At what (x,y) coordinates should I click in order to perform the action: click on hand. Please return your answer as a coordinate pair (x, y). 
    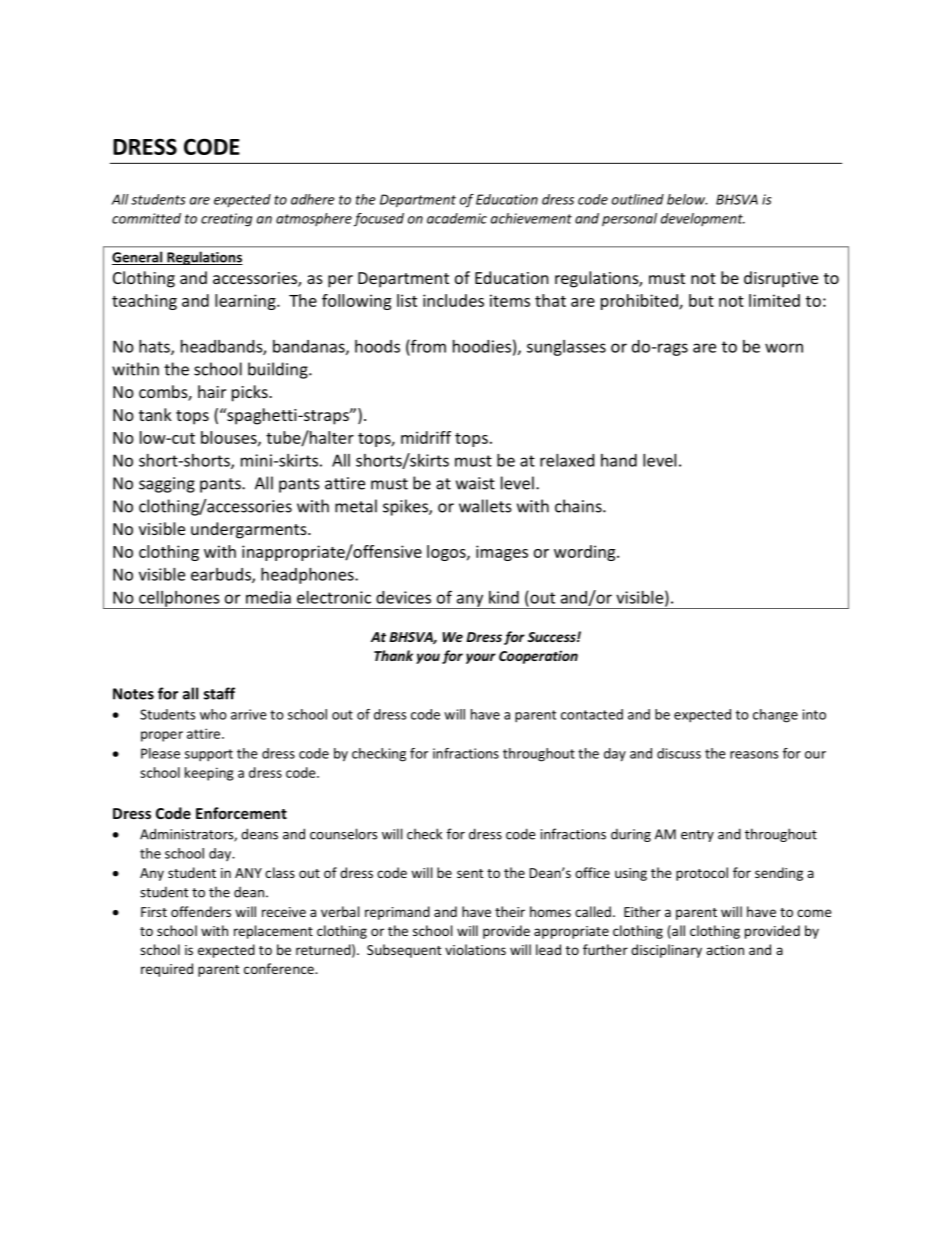
    Looking at the image, I should click on (619, 460).
